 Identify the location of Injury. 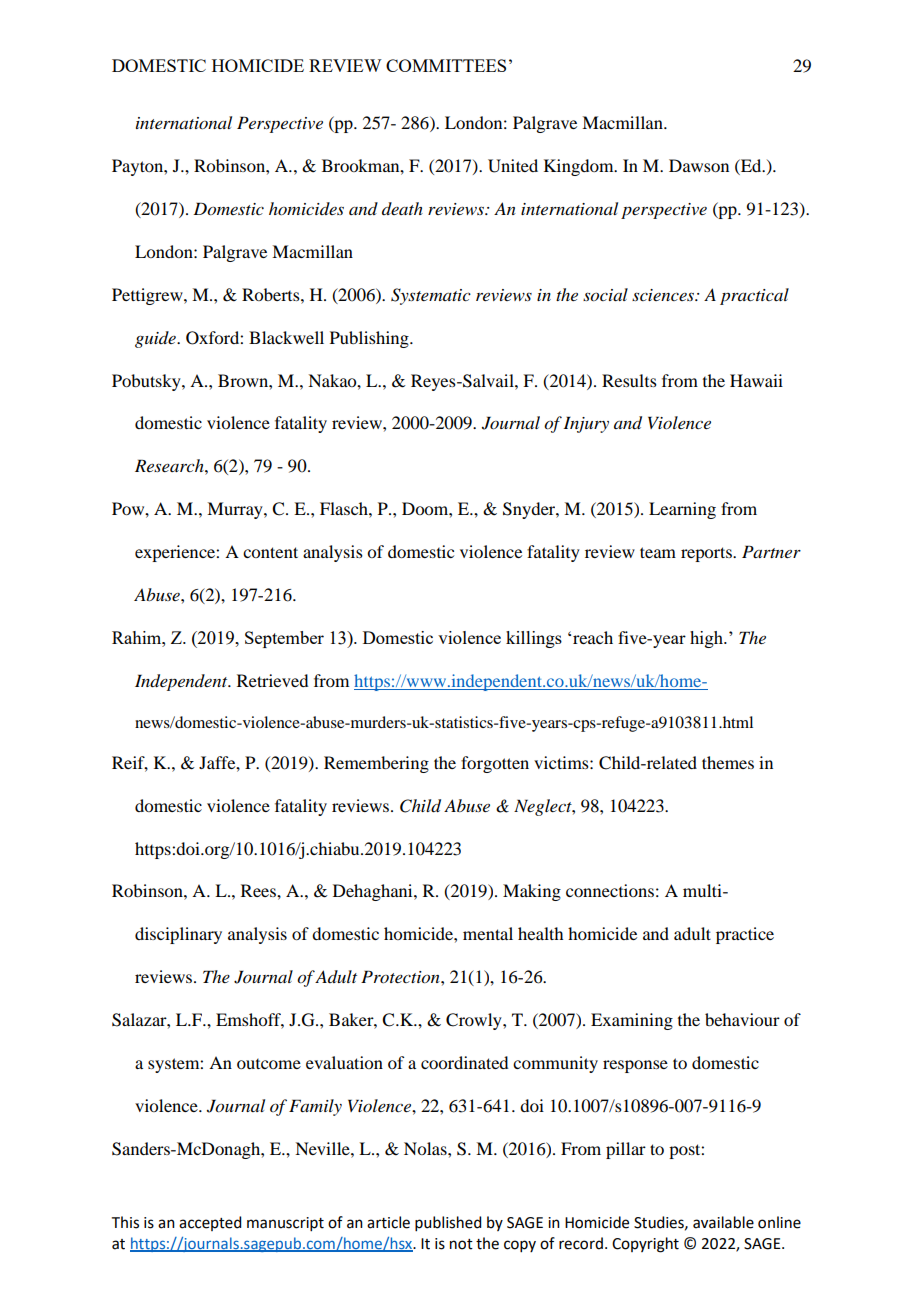
(586, 424).
